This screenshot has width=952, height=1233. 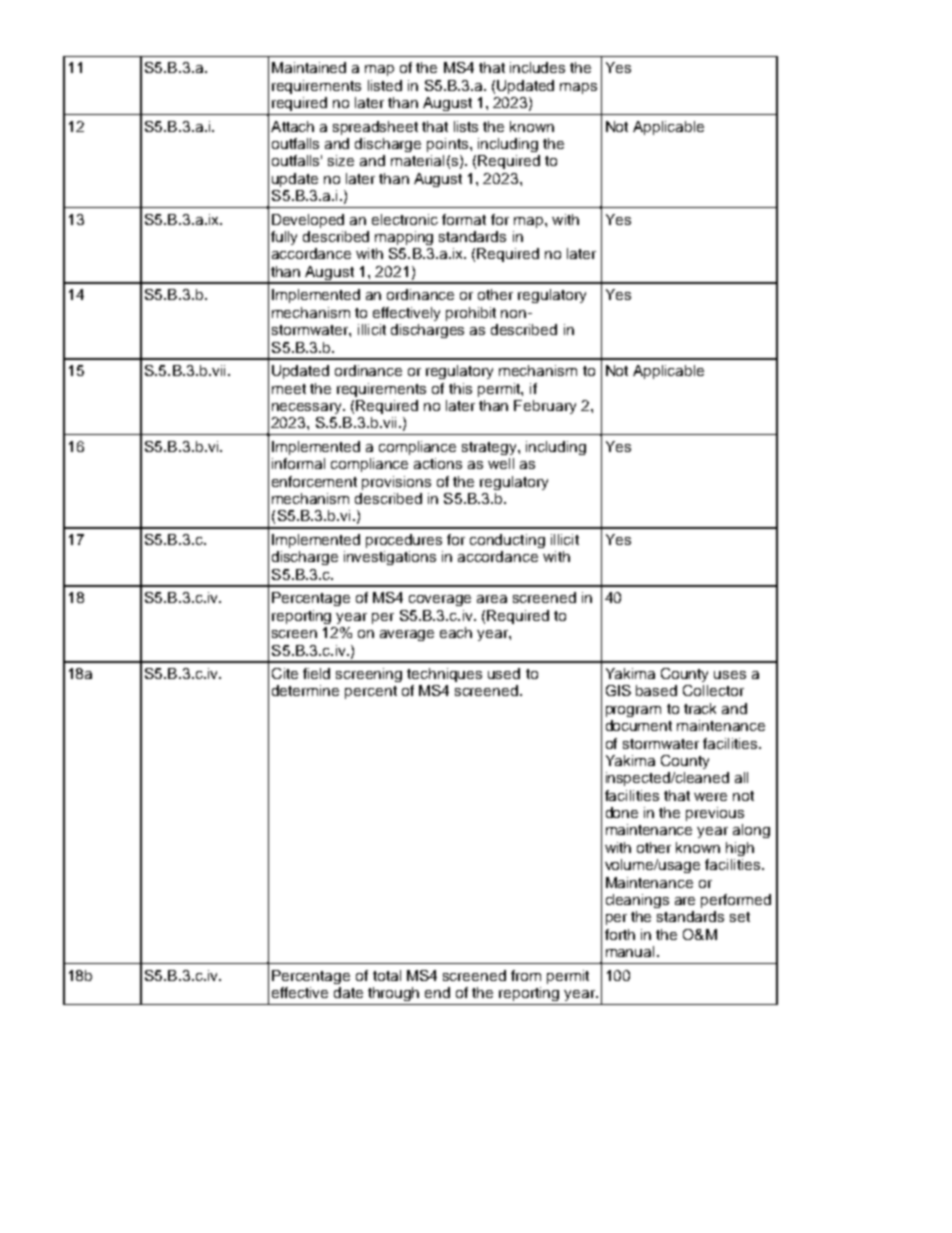 What do you see at coordinates (713, 690) in the screenshot?
I see `Collector` at bounding box center [713, 690].
